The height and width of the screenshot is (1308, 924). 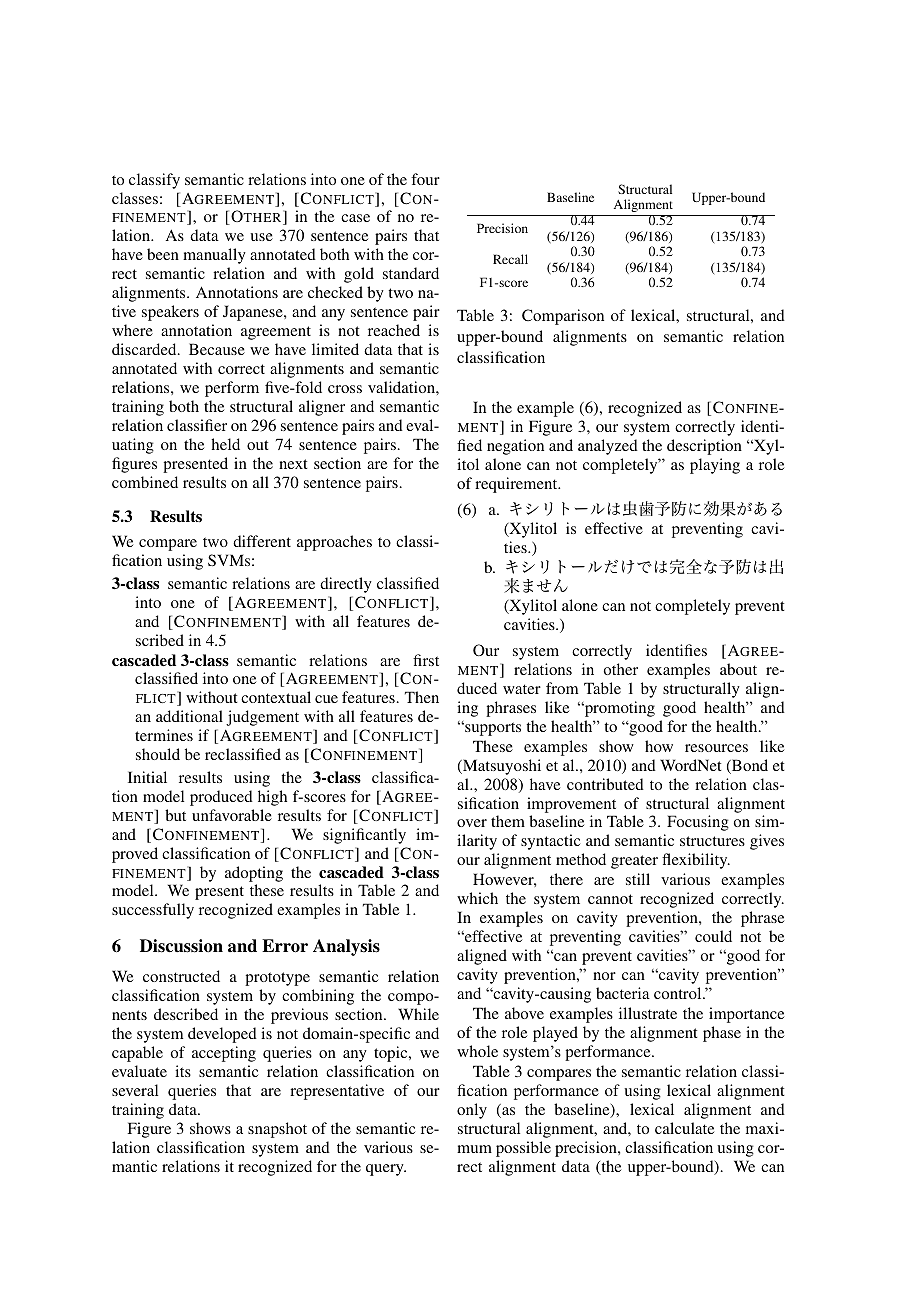 What do you see at coordinates (563, 317) in the screenshot?
I see `Comparison` at bounding box center [563, 317].
